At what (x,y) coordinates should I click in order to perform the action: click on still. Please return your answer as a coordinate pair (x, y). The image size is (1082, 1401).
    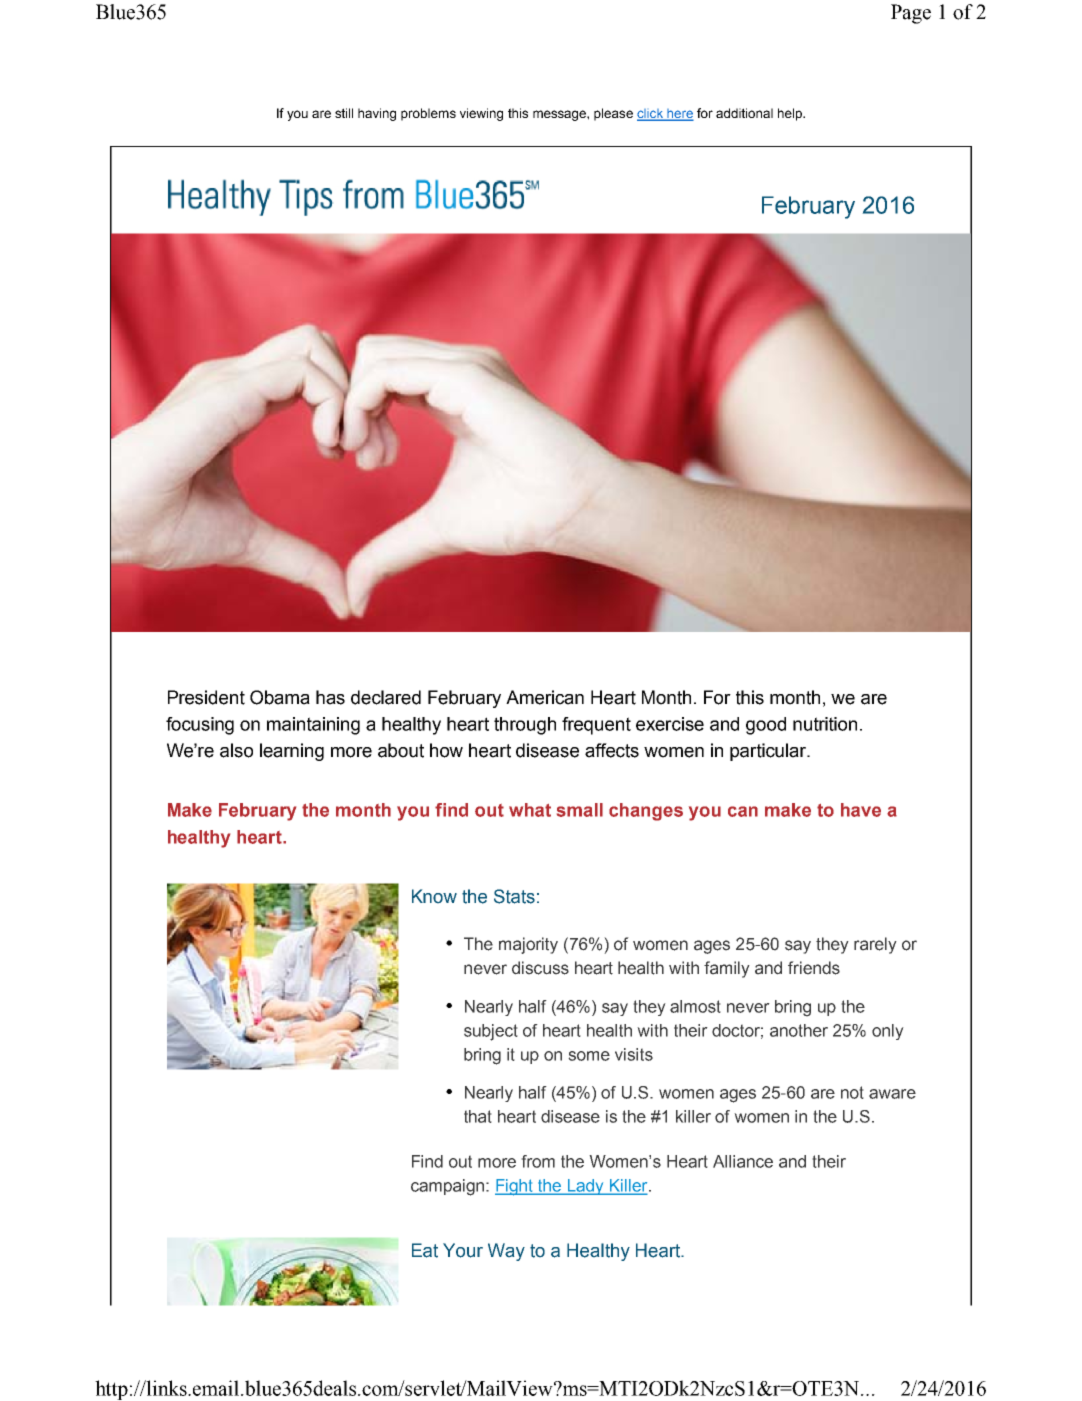
    Looking at the image, I should click on (344, 113).
